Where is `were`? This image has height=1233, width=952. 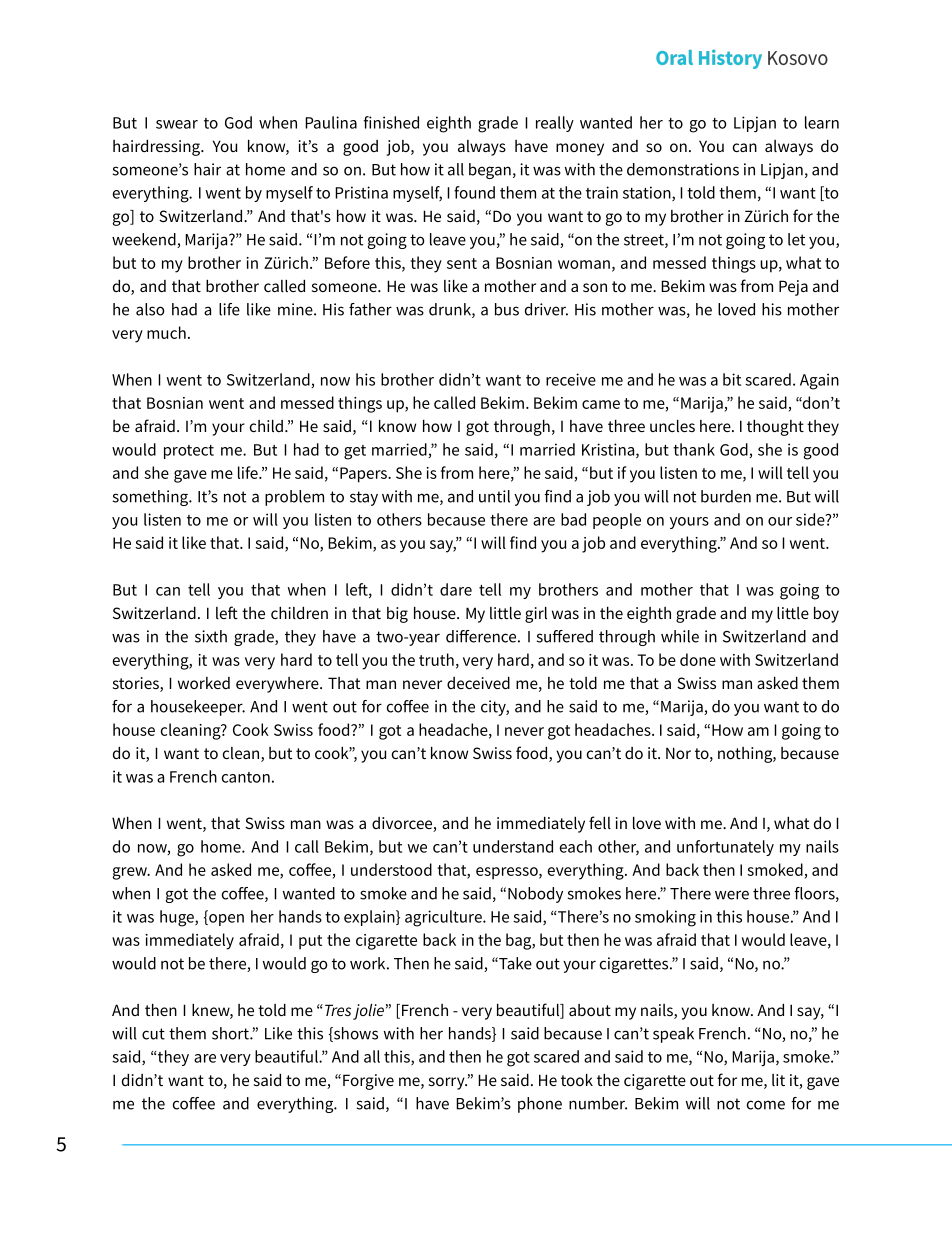 were is located at coordinates (732, 895).
